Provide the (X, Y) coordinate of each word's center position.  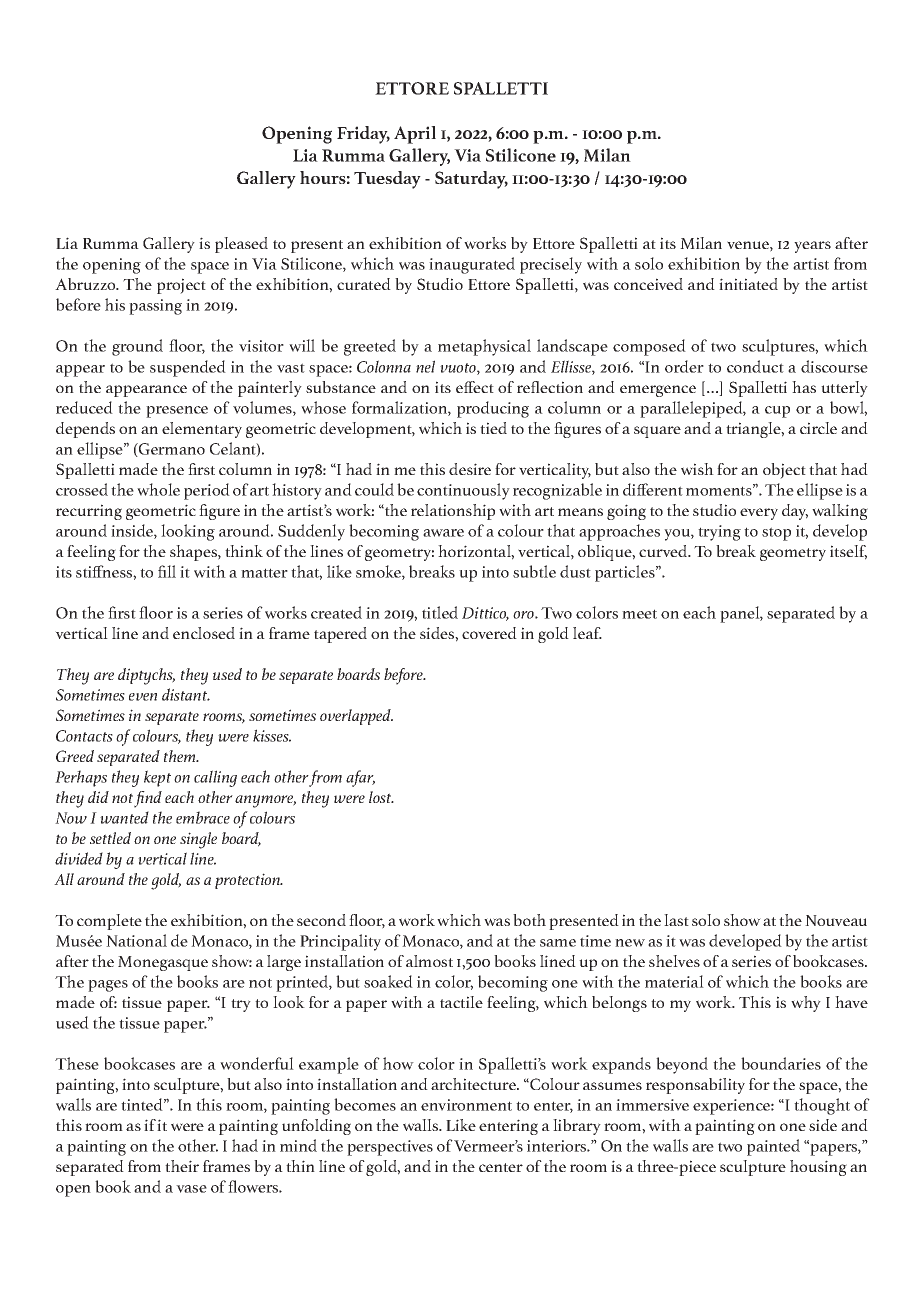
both (529, 920)
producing (493, 409)
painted (773, 1147)
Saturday (471, 180)
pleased (241, 245)
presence (177, 412)
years (812, 247)
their (182, 1166)
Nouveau (836, 920)
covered (489, 633)
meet (639, 614)
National (136, 940)
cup (777, 412)
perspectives (390, 1148)
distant (186, 694)
